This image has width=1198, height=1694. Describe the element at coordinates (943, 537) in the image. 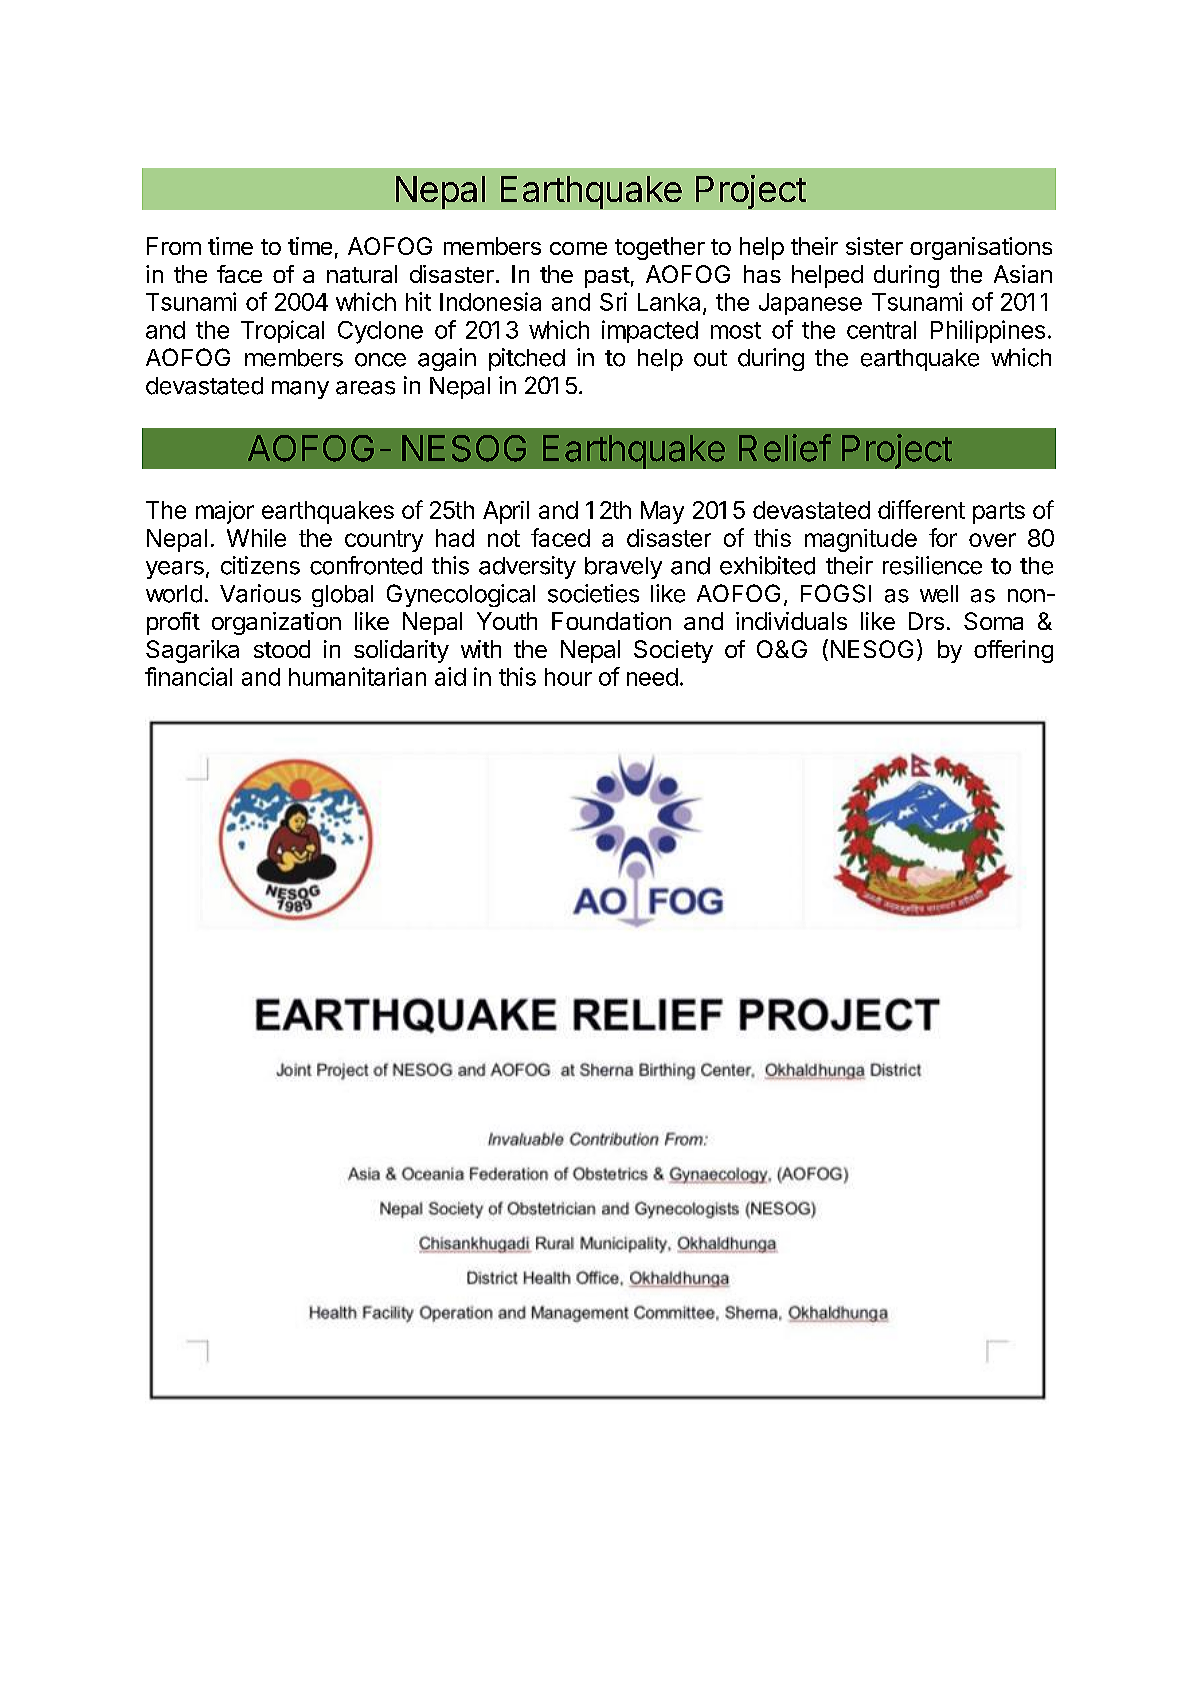

I see `for` at that location.
